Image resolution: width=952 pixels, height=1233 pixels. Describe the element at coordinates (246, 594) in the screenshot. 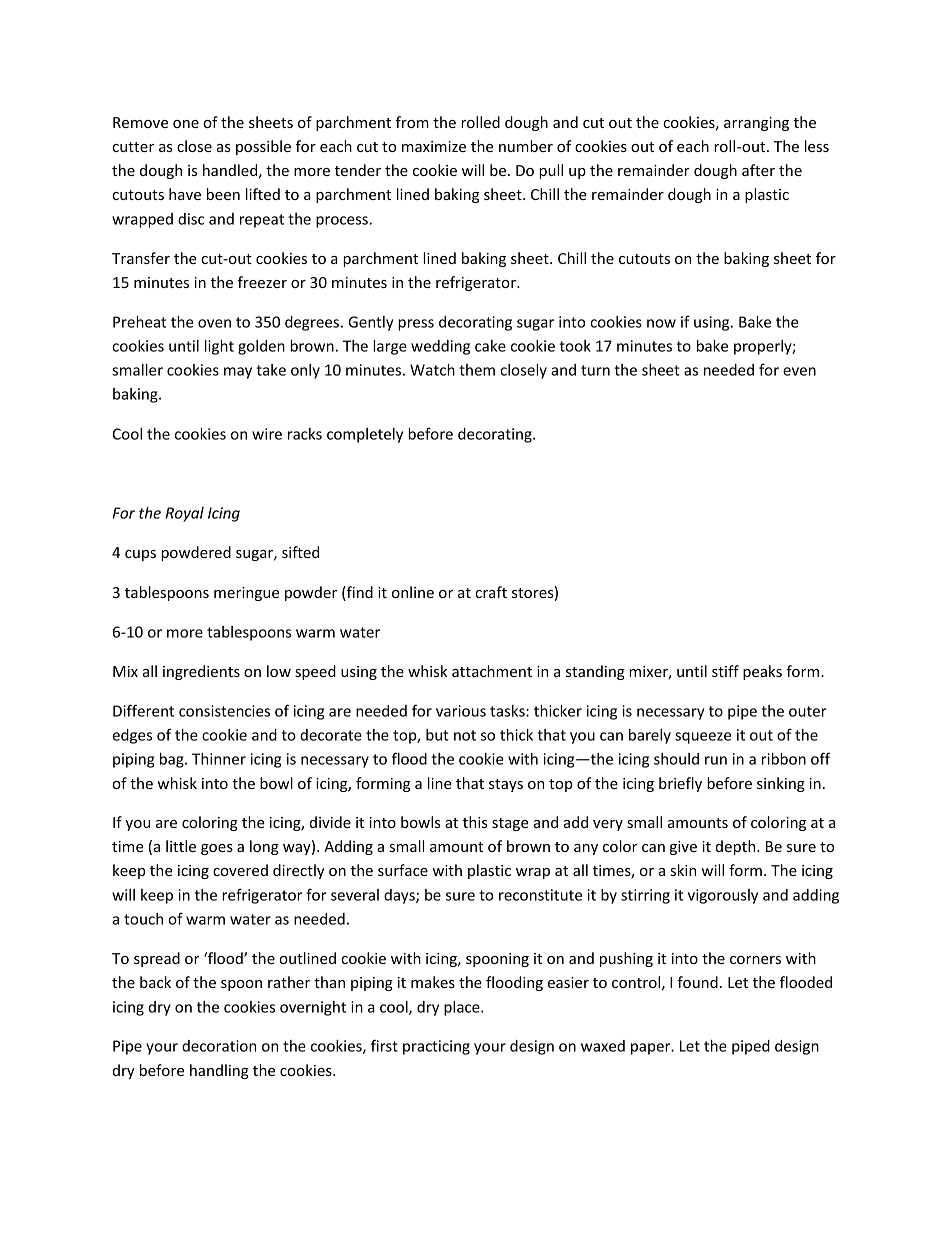

I see `meringue` at that location.
